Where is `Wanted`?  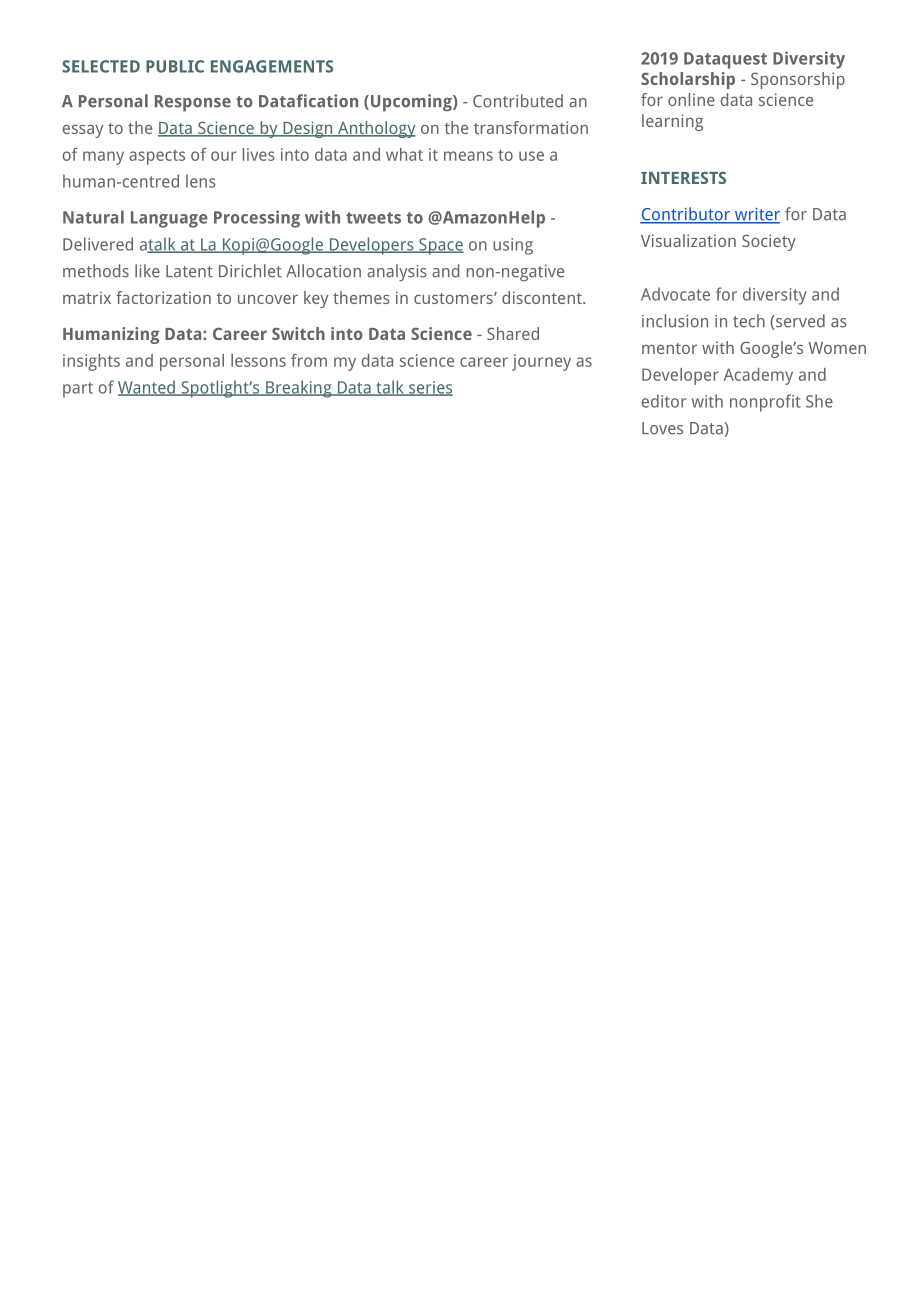
Wanted is located at coordinates (147, 388).
